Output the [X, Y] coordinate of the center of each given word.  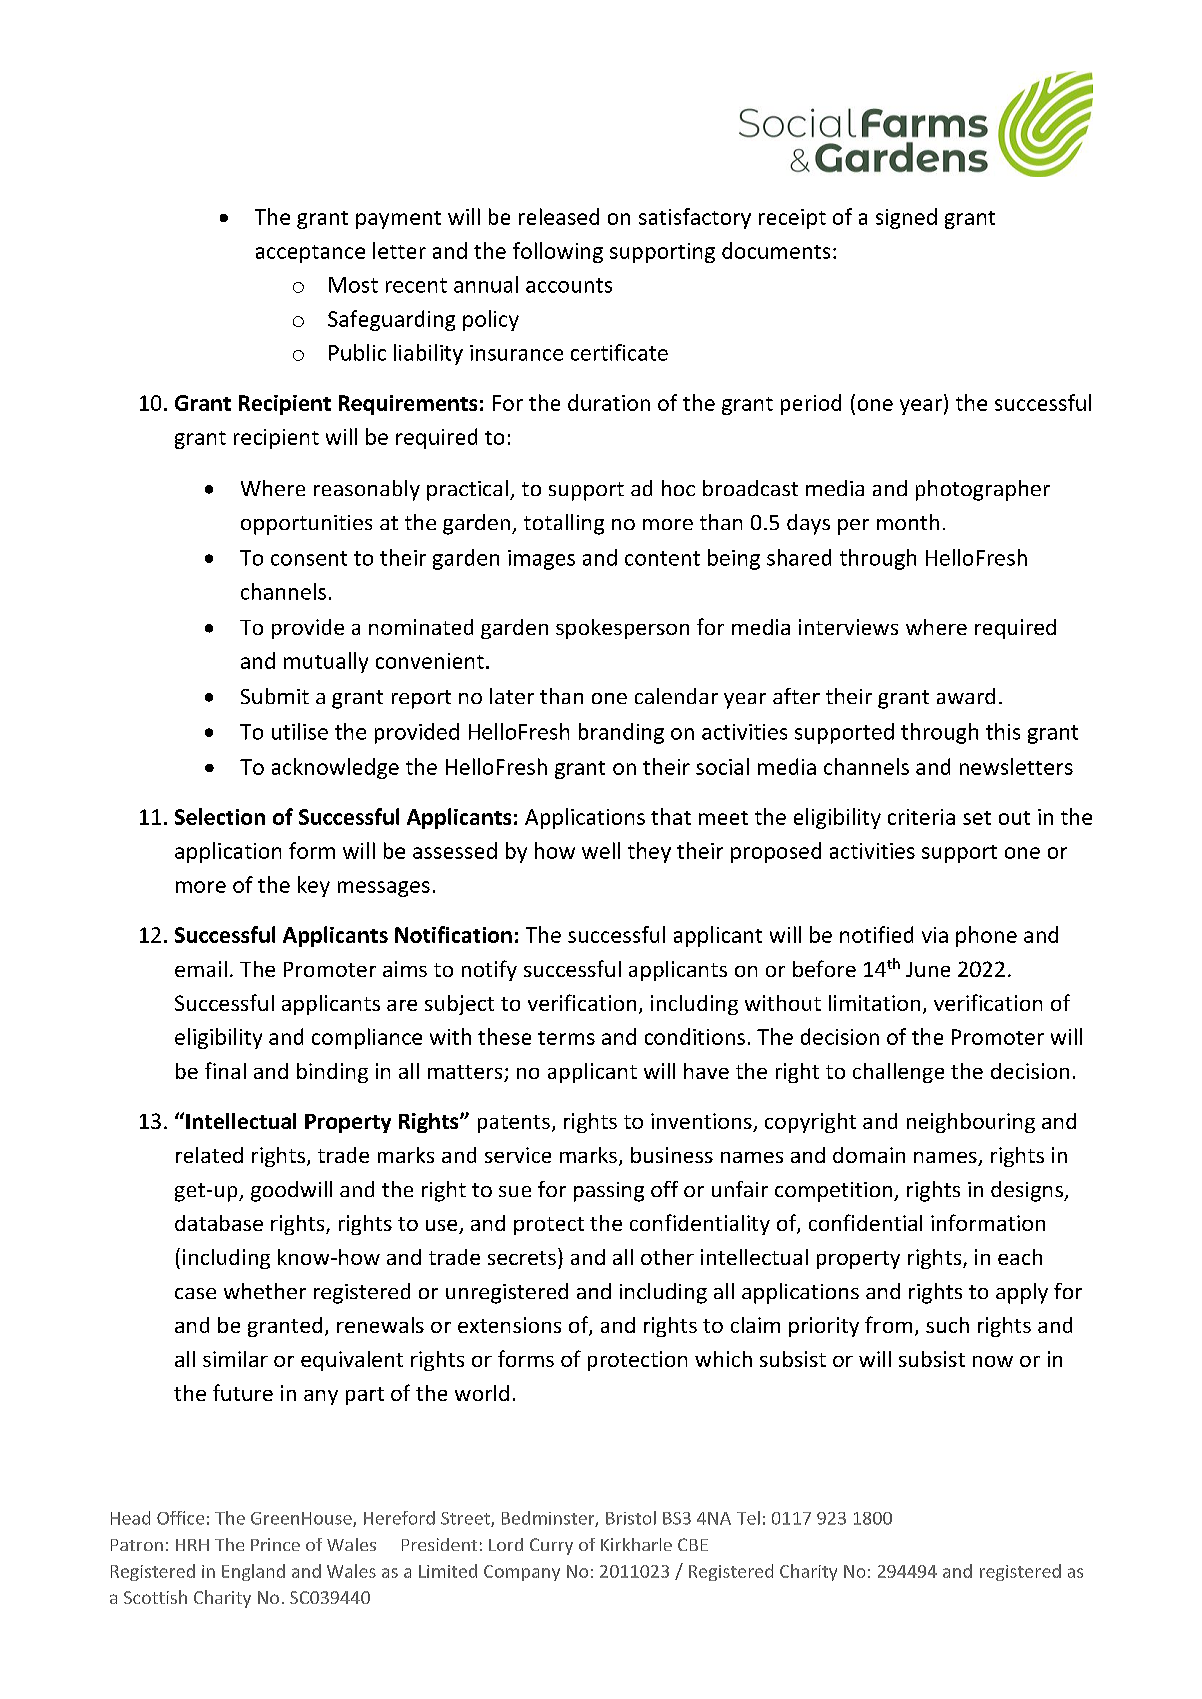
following [558, 252]
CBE [693, 1544]
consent [309, 558]
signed [906, 218]
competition [835, 1192]
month [908, 522]
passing [609, 1192]
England [253, 1572]
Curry [551, 1546]
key [314, 886]
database [219, 1223]
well [601, 850]
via [935, 935]
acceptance [310, 254]
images [541, 560]
